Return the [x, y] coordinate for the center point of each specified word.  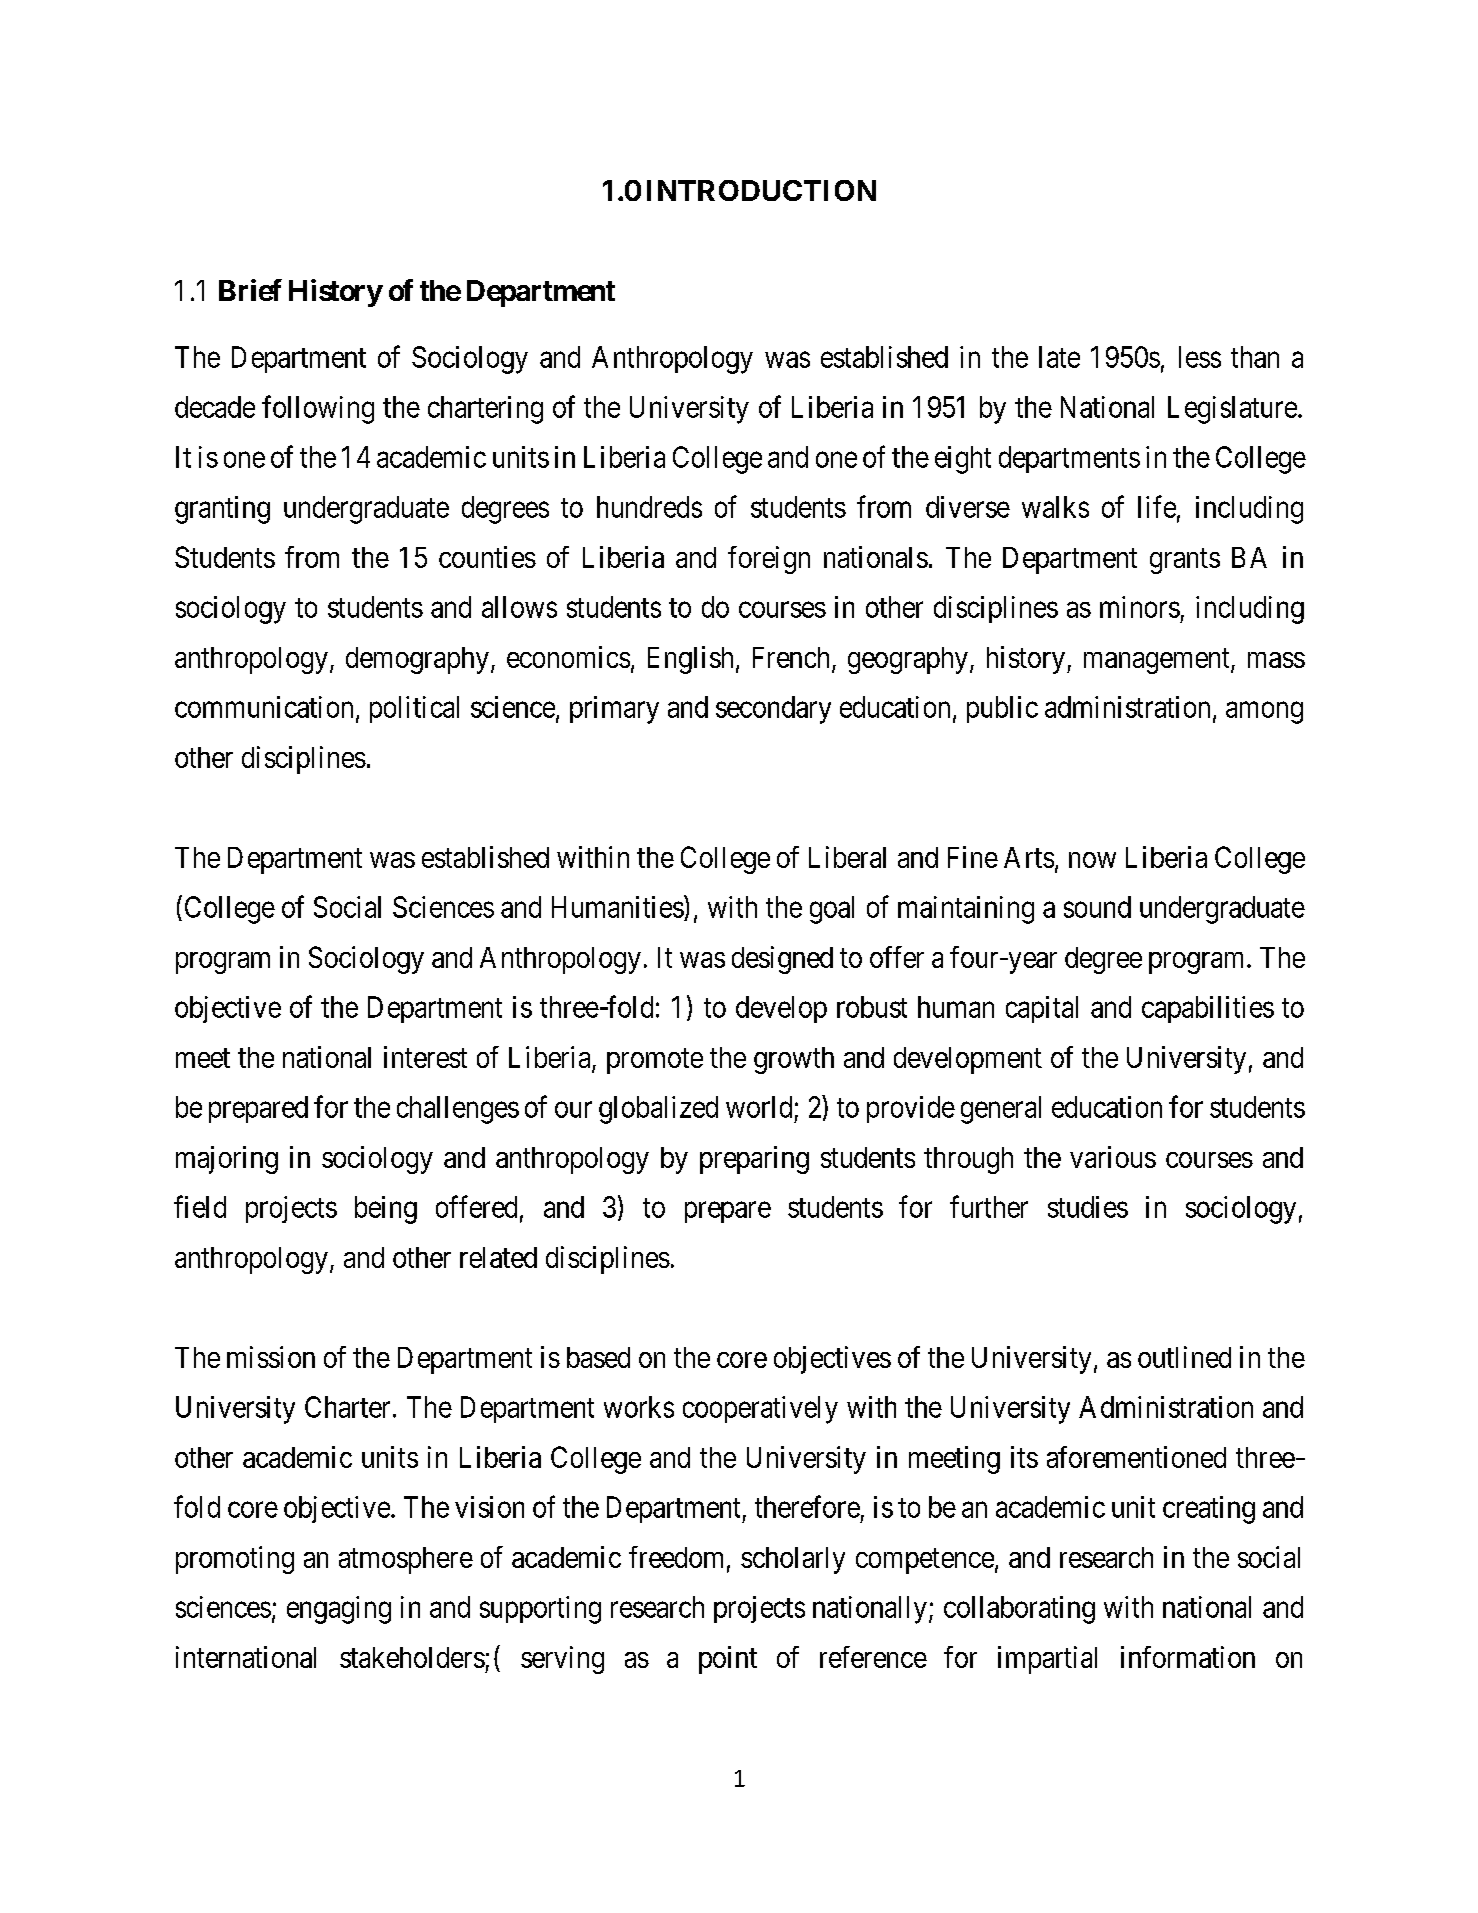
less [1200, 357]
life [1157, 506]
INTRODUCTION [761, 190]
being [386, 1210]
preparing [754, 1160]
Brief [250, 290]
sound [1097, 907]
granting [222, 510]
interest [425, 1057]
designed [782, 960]
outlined [1184, 1357]
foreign [769, 560]
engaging [339, 1610]
